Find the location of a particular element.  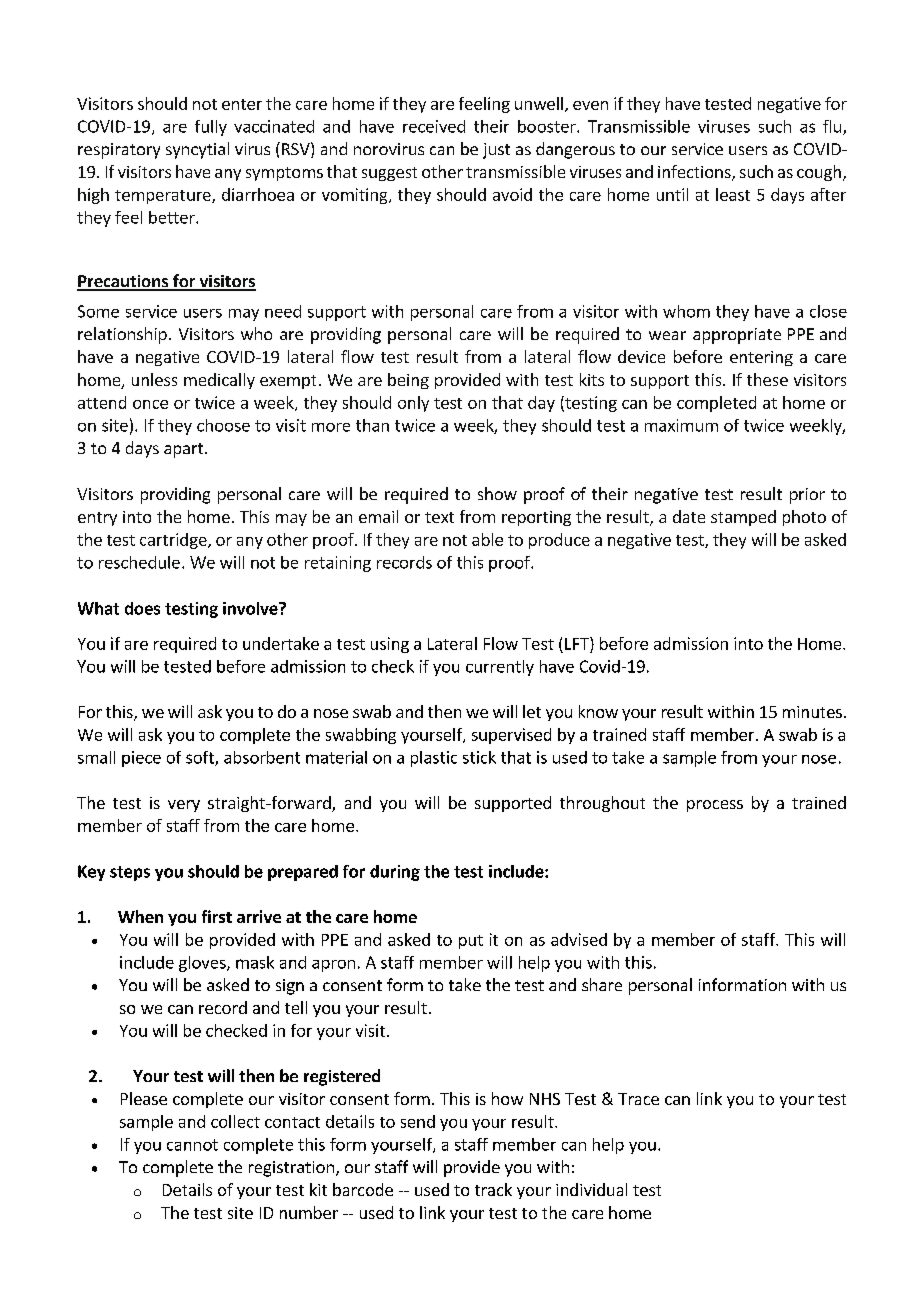

Trace is located at coordinates (638, 1099).
